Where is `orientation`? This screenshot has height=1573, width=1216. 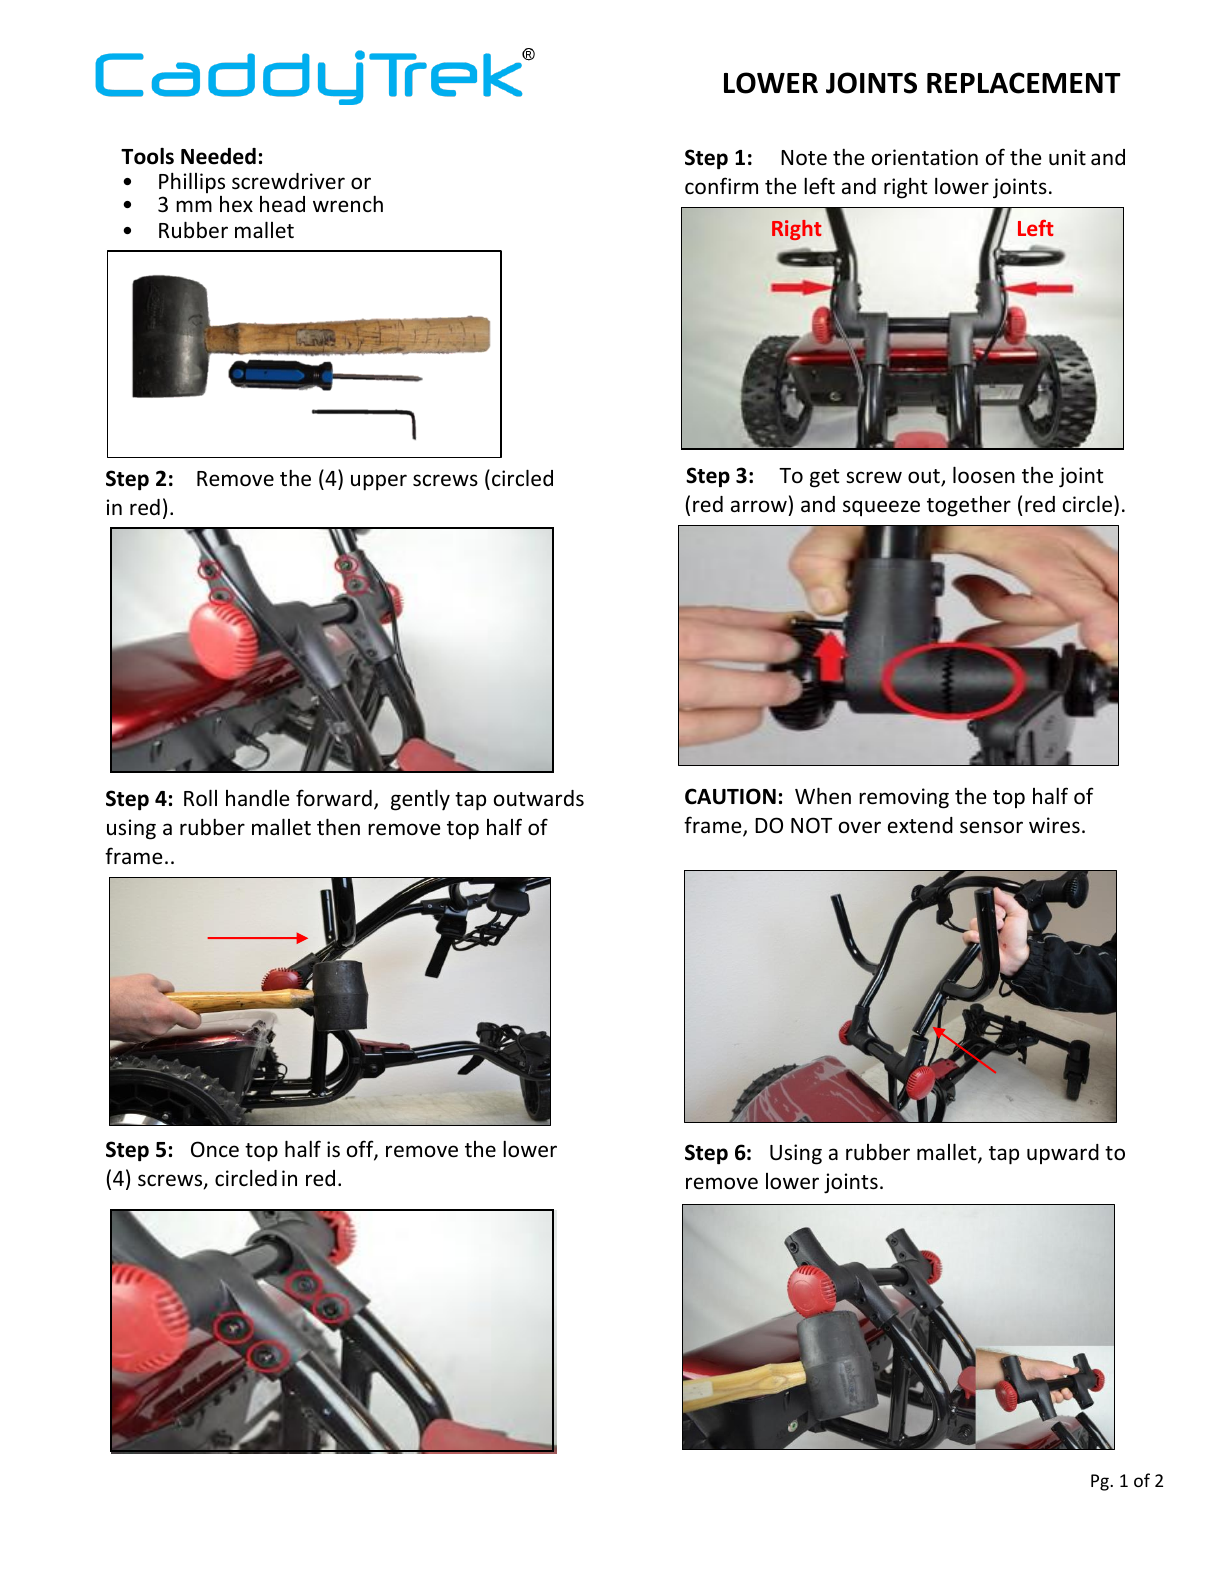 orientation is located at coordinates (925, 157).
